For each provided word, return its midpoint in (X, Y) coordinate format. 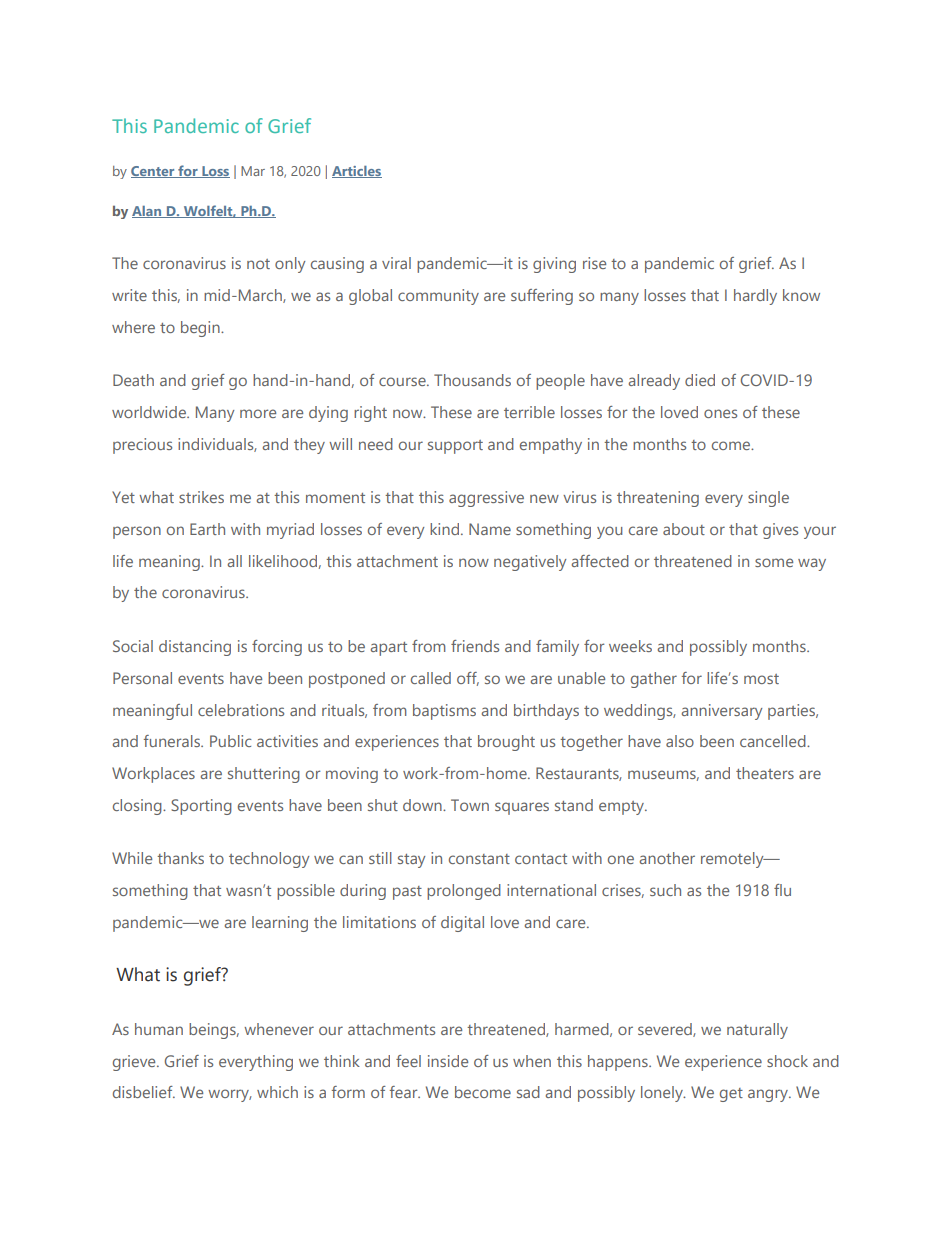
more (258, 413)
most (761, 679)
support (455, 447)
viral (396, 263)
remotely (733, 860)
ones (720, 413)
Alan (148, 212)
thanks (180, 858)
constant (479, 859)
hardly (755, 297)
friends (475, 646)
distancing (195, 648)
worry (230, 1095)
